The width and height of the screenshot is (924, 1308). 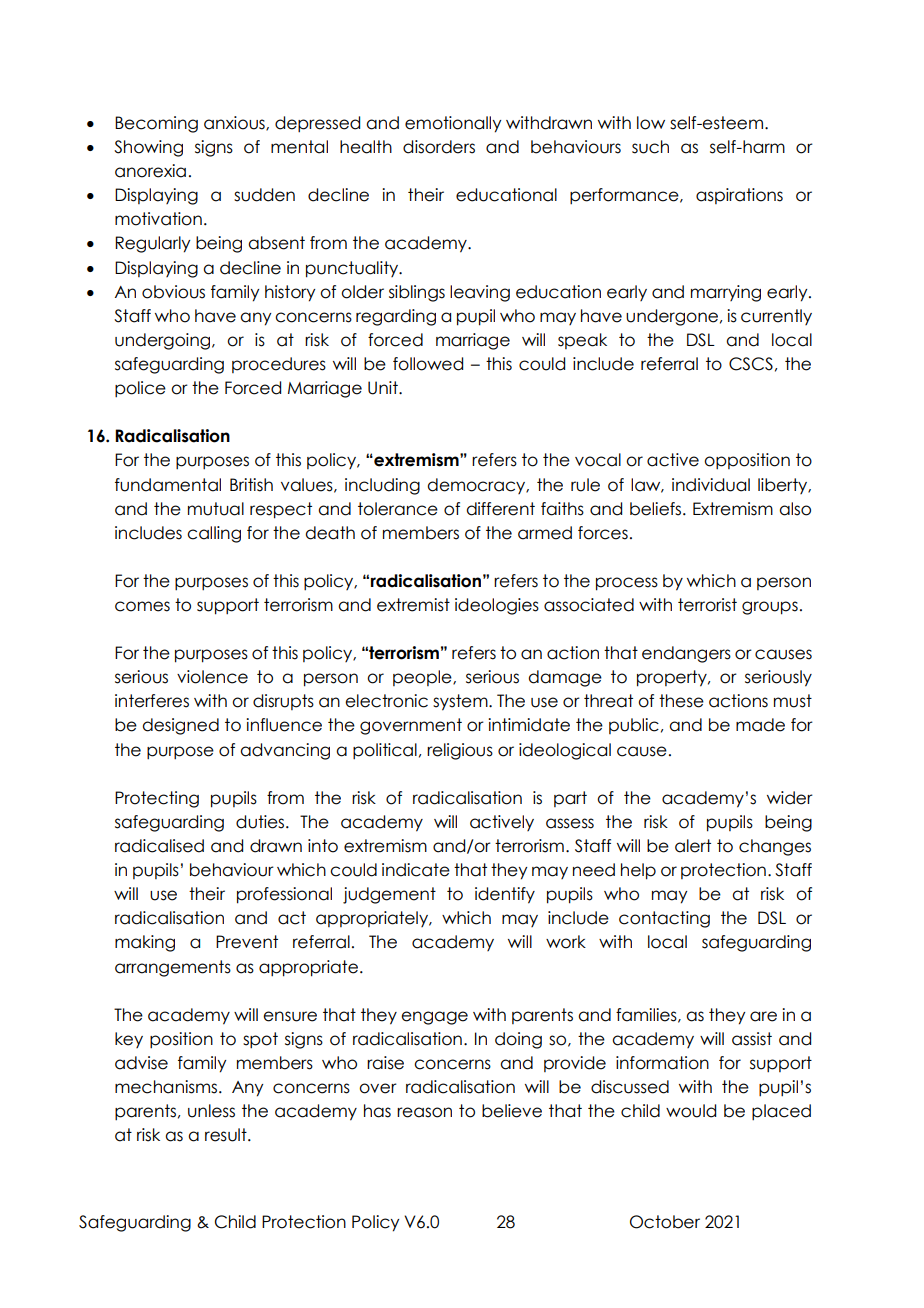 I want to click on system, so click(x=461, y=702).
